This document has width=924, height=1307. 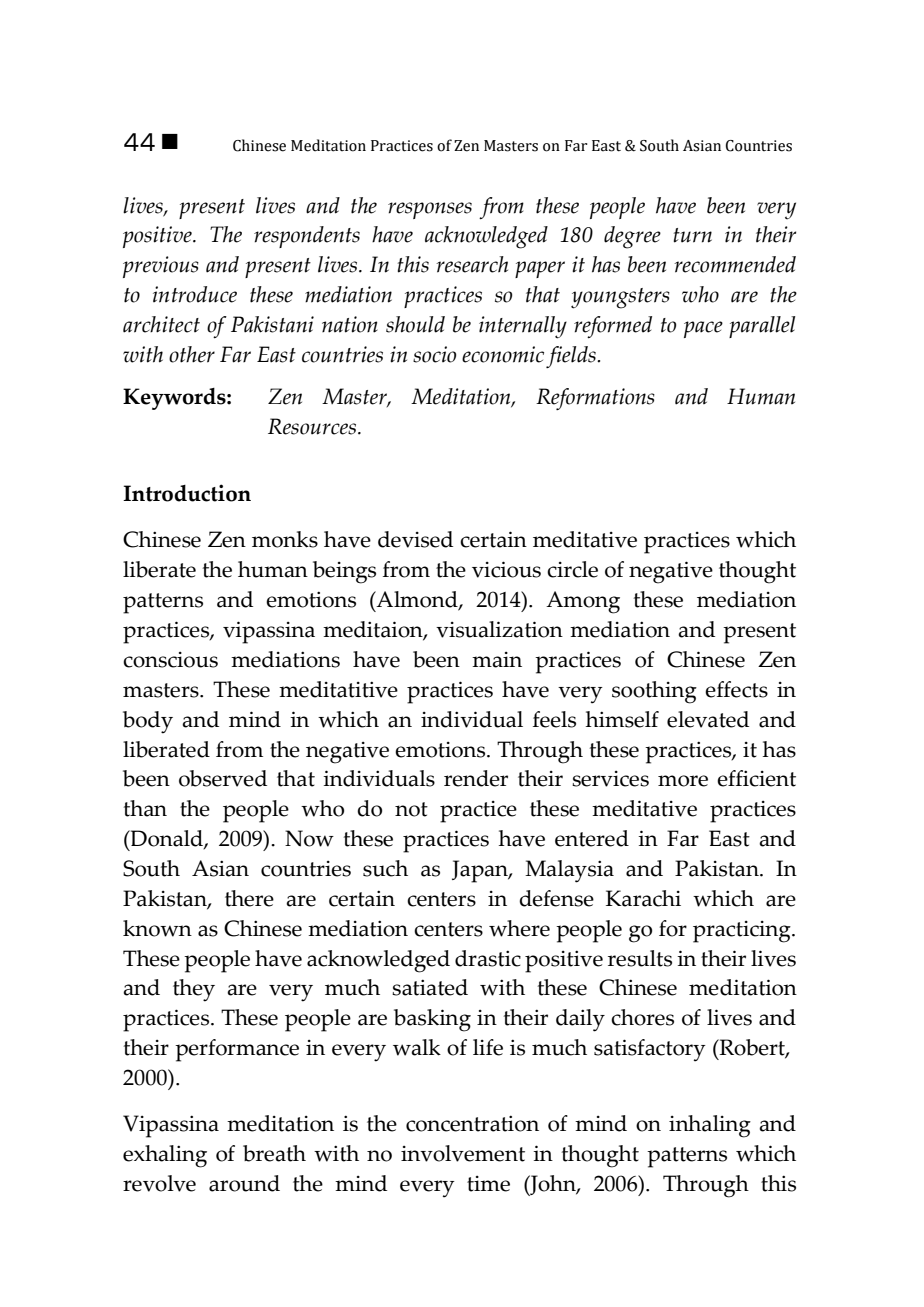 I want to click on previous, so click(x=161, y=267).
